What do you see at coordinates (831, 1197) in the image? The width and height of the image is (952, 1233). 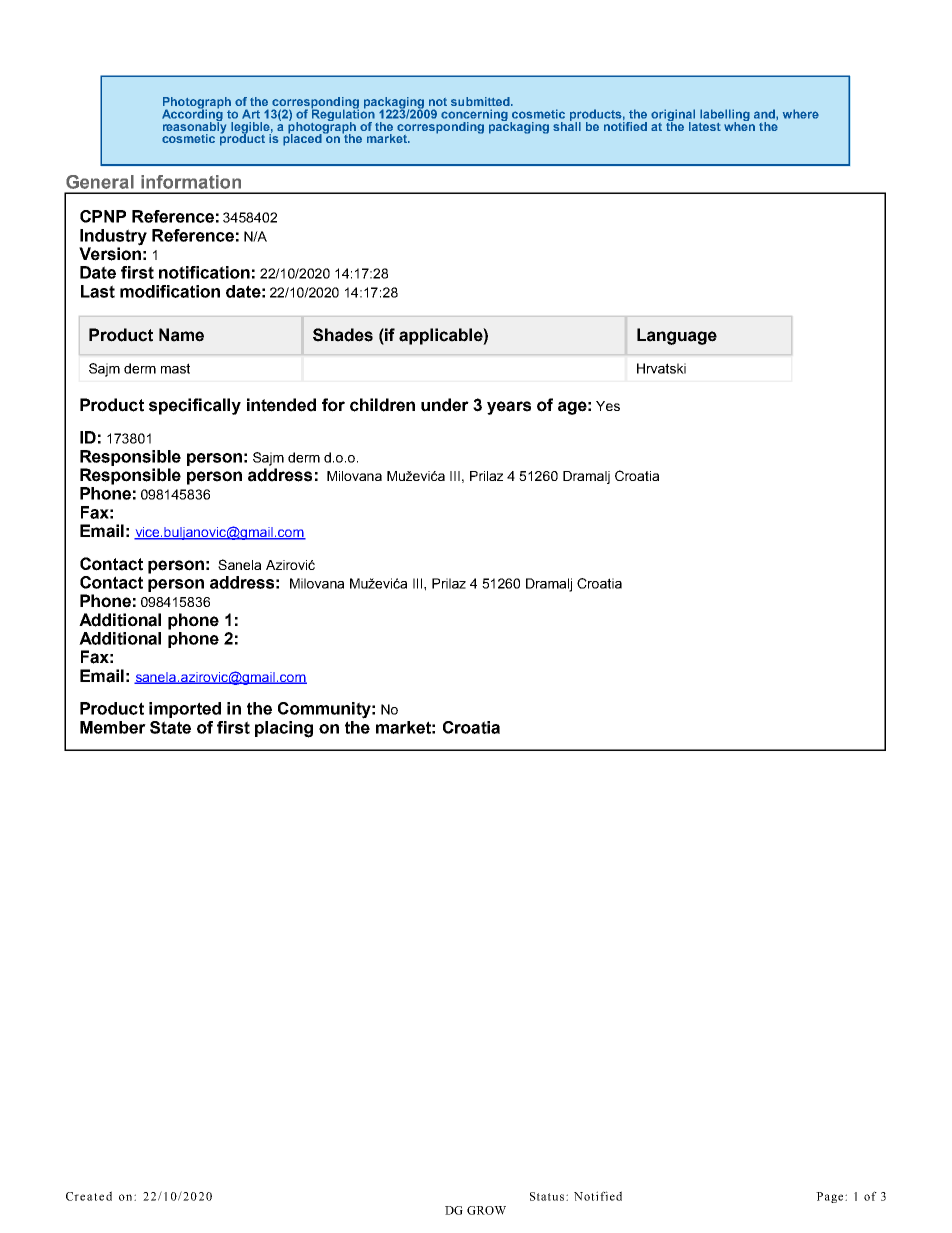 I see `Page` at bounding box center [831, 1197].
